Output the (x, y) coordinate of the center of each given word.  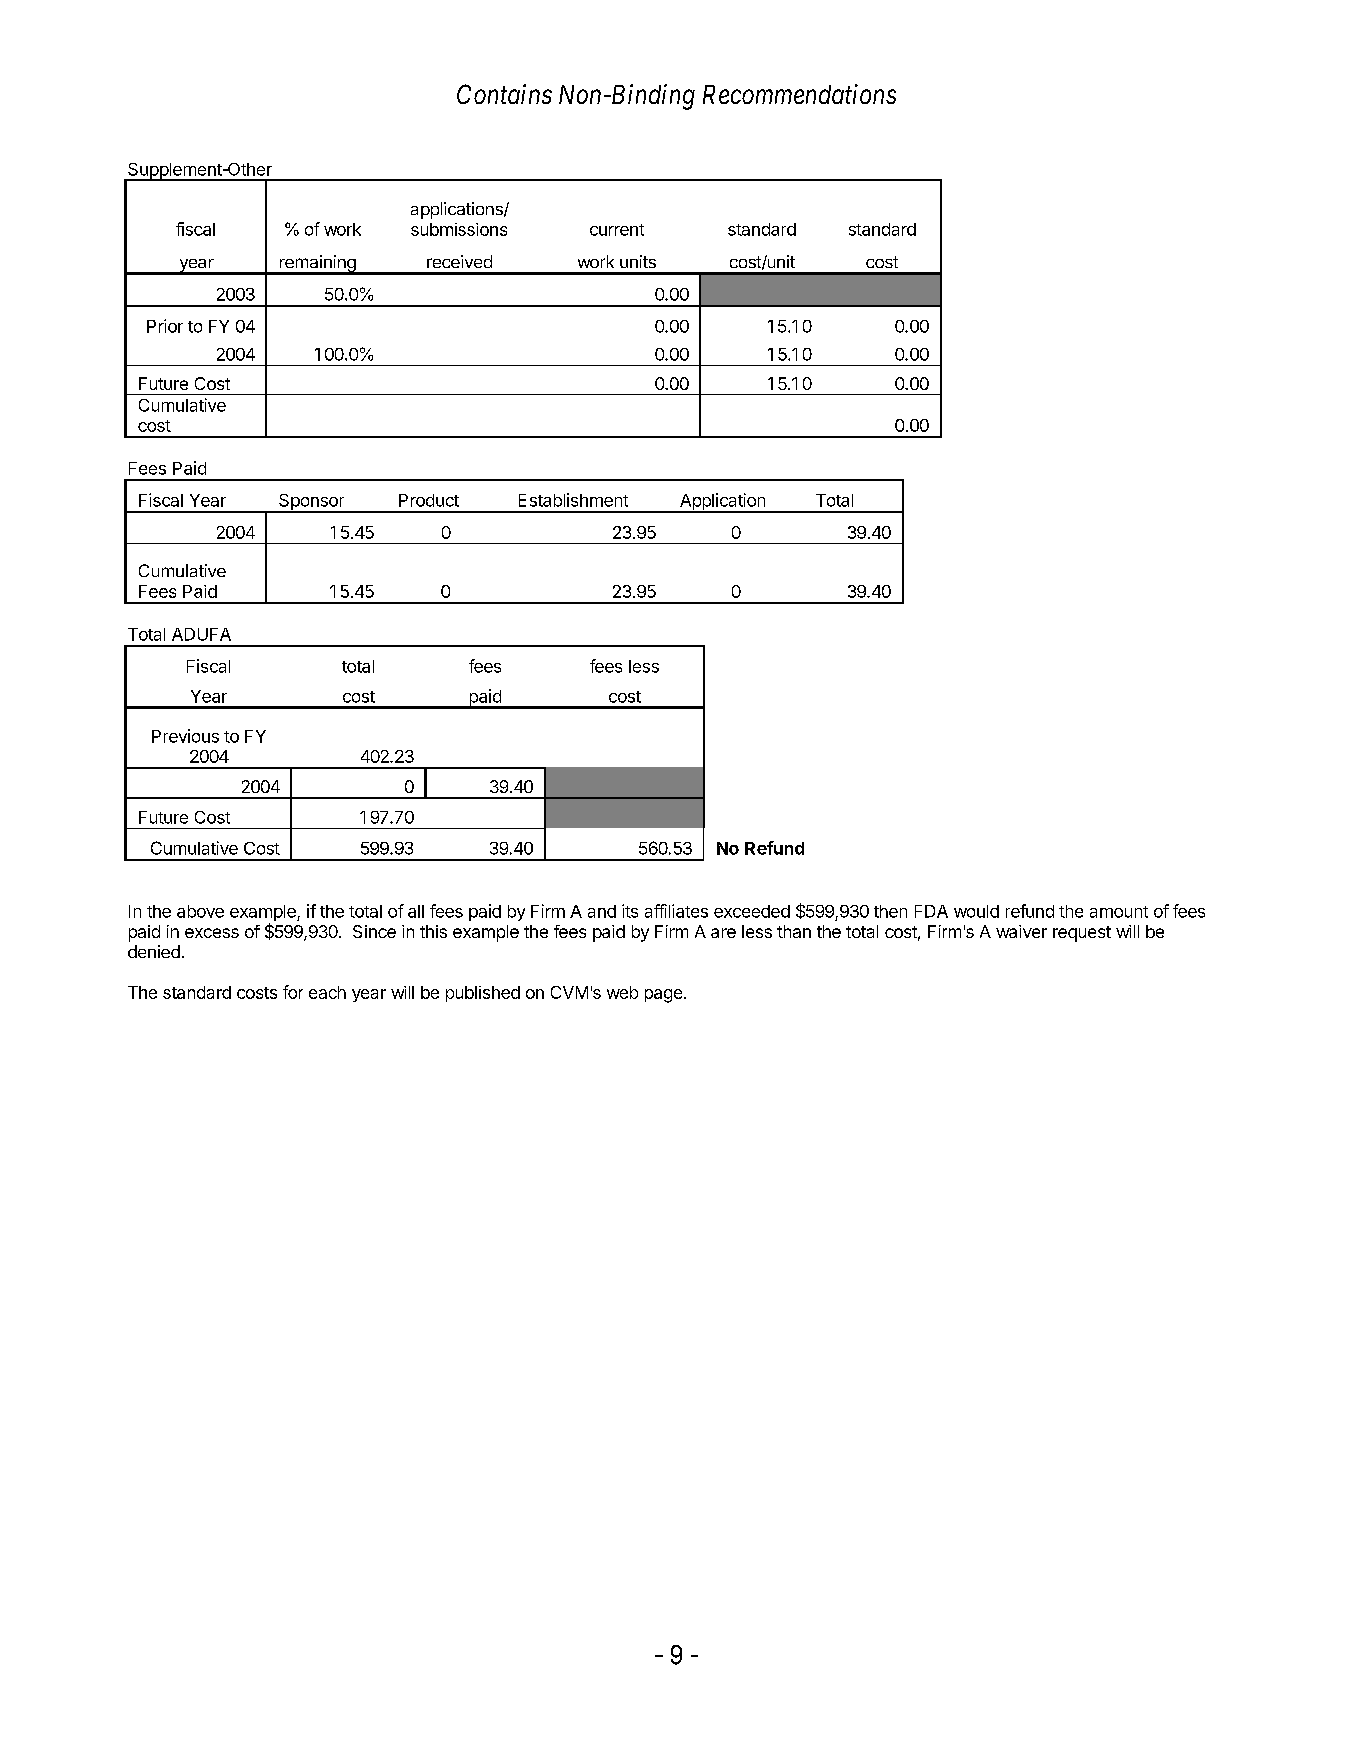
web (622, 992)
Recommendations (799, 94)
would (976, 911)
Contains (504, 94)
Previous (185, 736)
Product (429, 500)
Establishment (573, 500)
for (293, 992)
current (617, 230)
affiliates (676, 911)
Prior (165, 326)
